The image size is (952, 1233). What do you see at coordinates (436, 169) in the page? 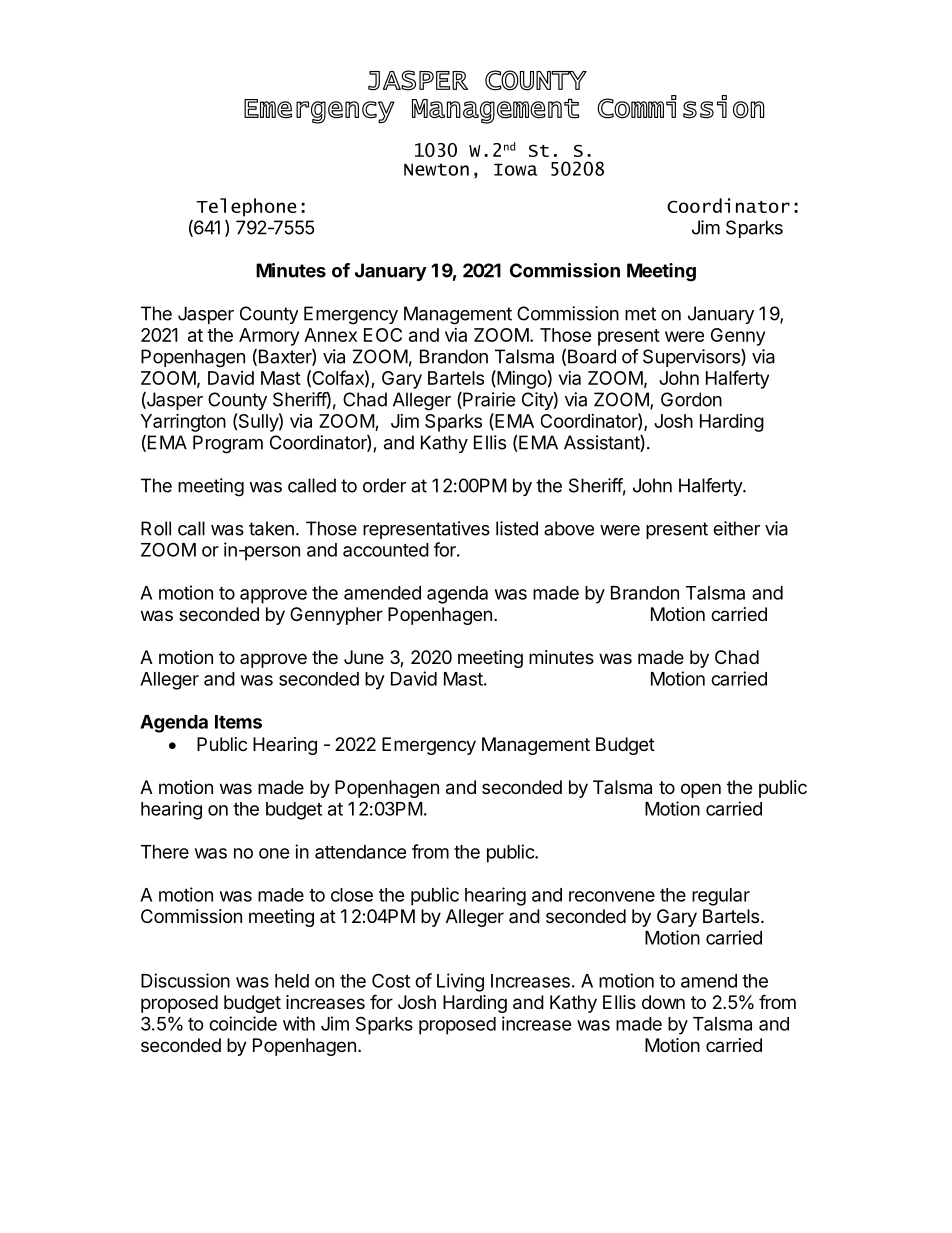
I see `Newton` at bounding box center [436, 169].
